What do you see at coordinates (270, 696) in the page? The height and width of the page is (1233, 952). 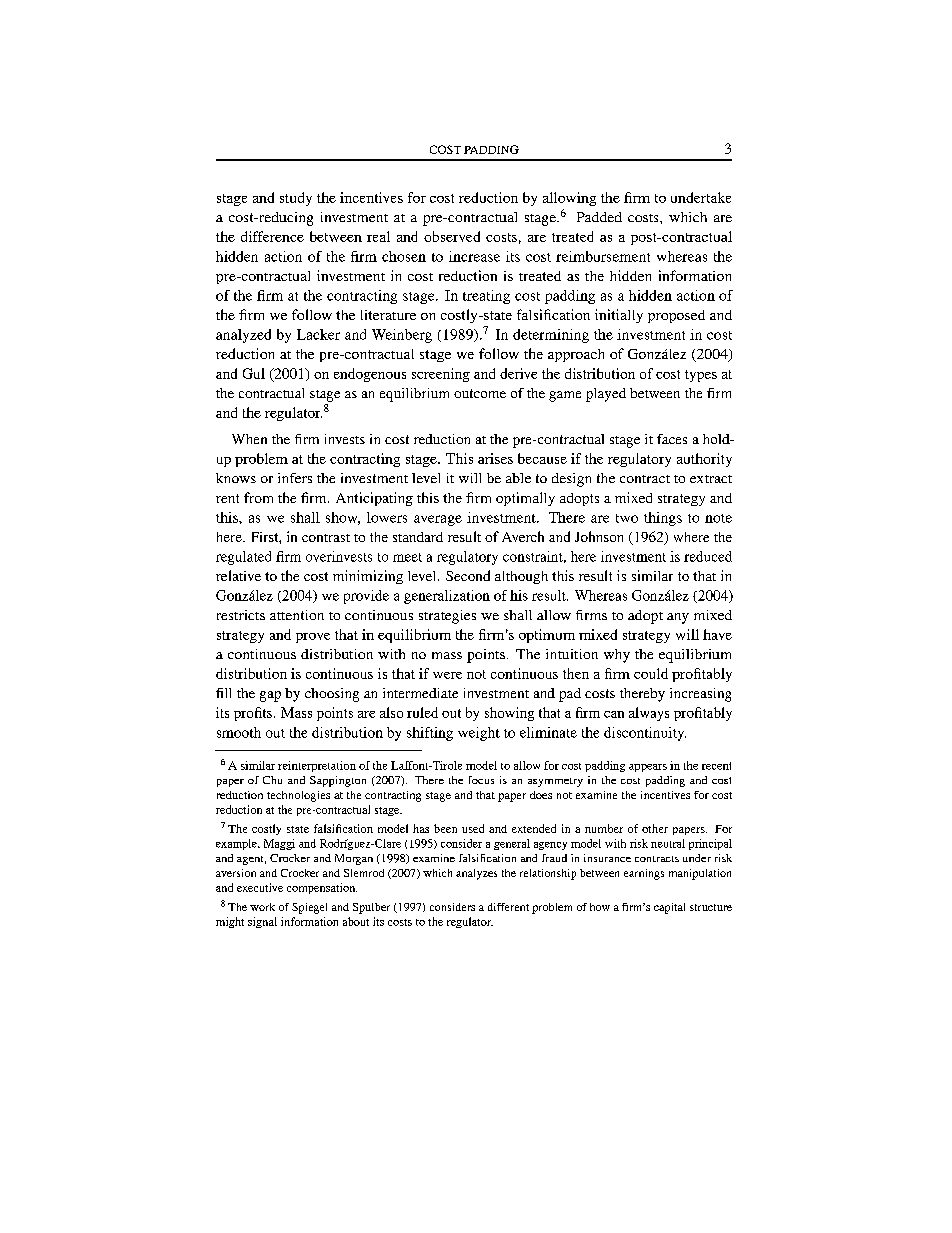 I see `gap` at bounding box center [270, 696].
